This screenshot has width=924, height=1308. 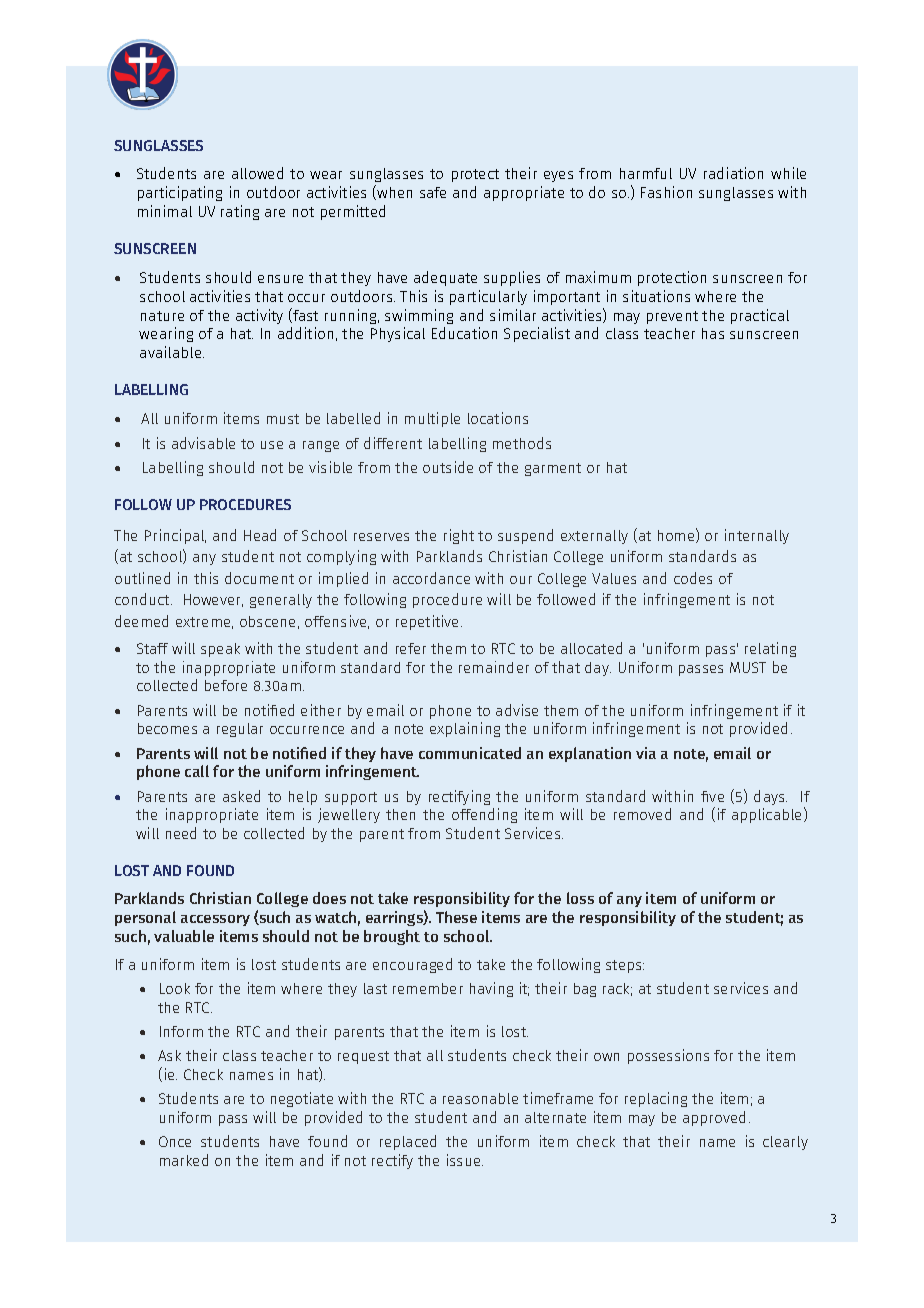 I want to click on safe, so click(x=433, y=192).
